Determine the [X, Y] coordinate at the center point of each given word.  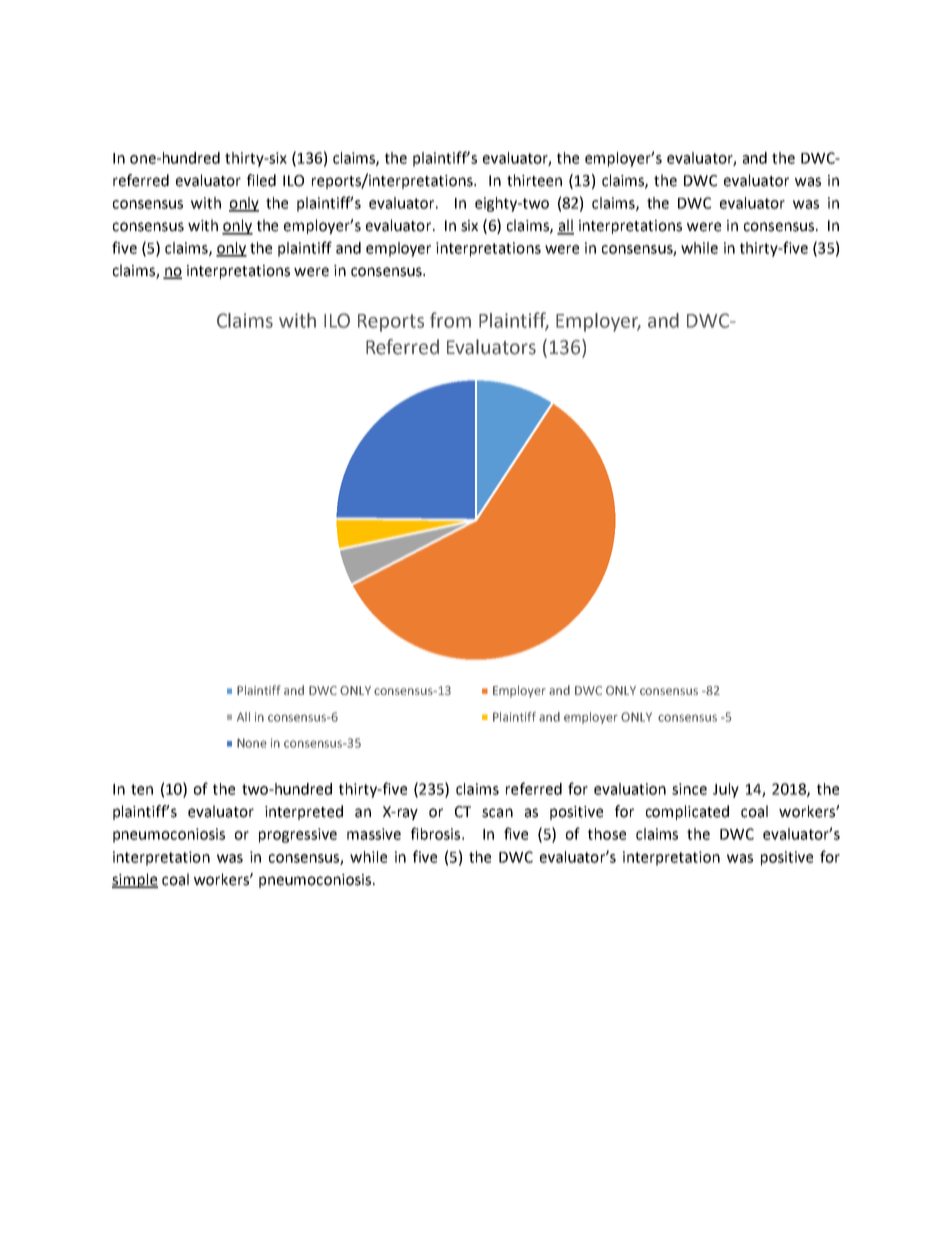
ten [142, 789]
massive [374, 834]
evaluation [630, 789]
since [689, 789]
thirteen [534, 180]
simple [135, 880]
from [450, 320]
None [252, 743]
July [726, 790]
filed [261, 180]
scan [497, 813]
